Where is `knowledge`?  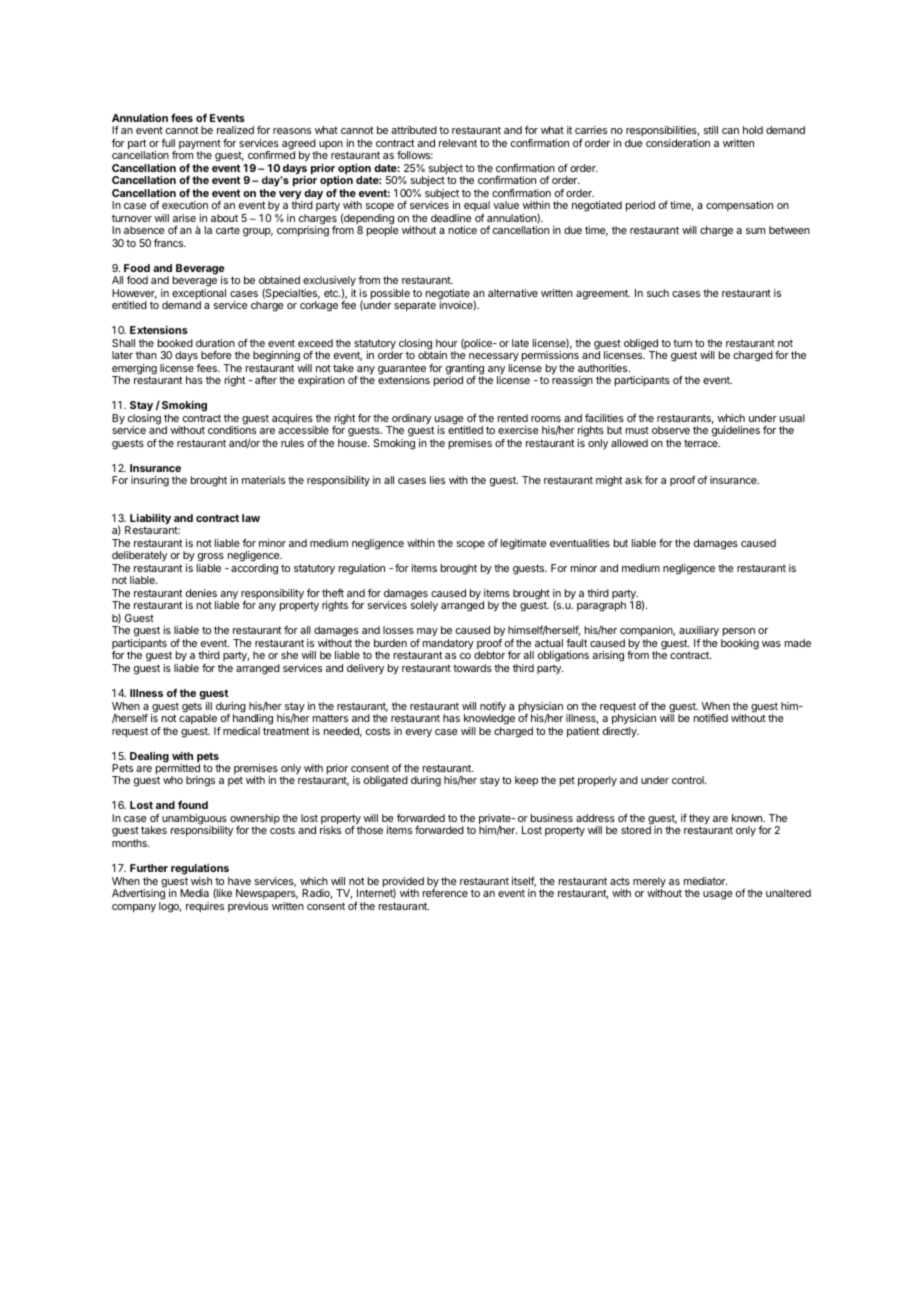 knowledge is located at coordinates (489, 718).
